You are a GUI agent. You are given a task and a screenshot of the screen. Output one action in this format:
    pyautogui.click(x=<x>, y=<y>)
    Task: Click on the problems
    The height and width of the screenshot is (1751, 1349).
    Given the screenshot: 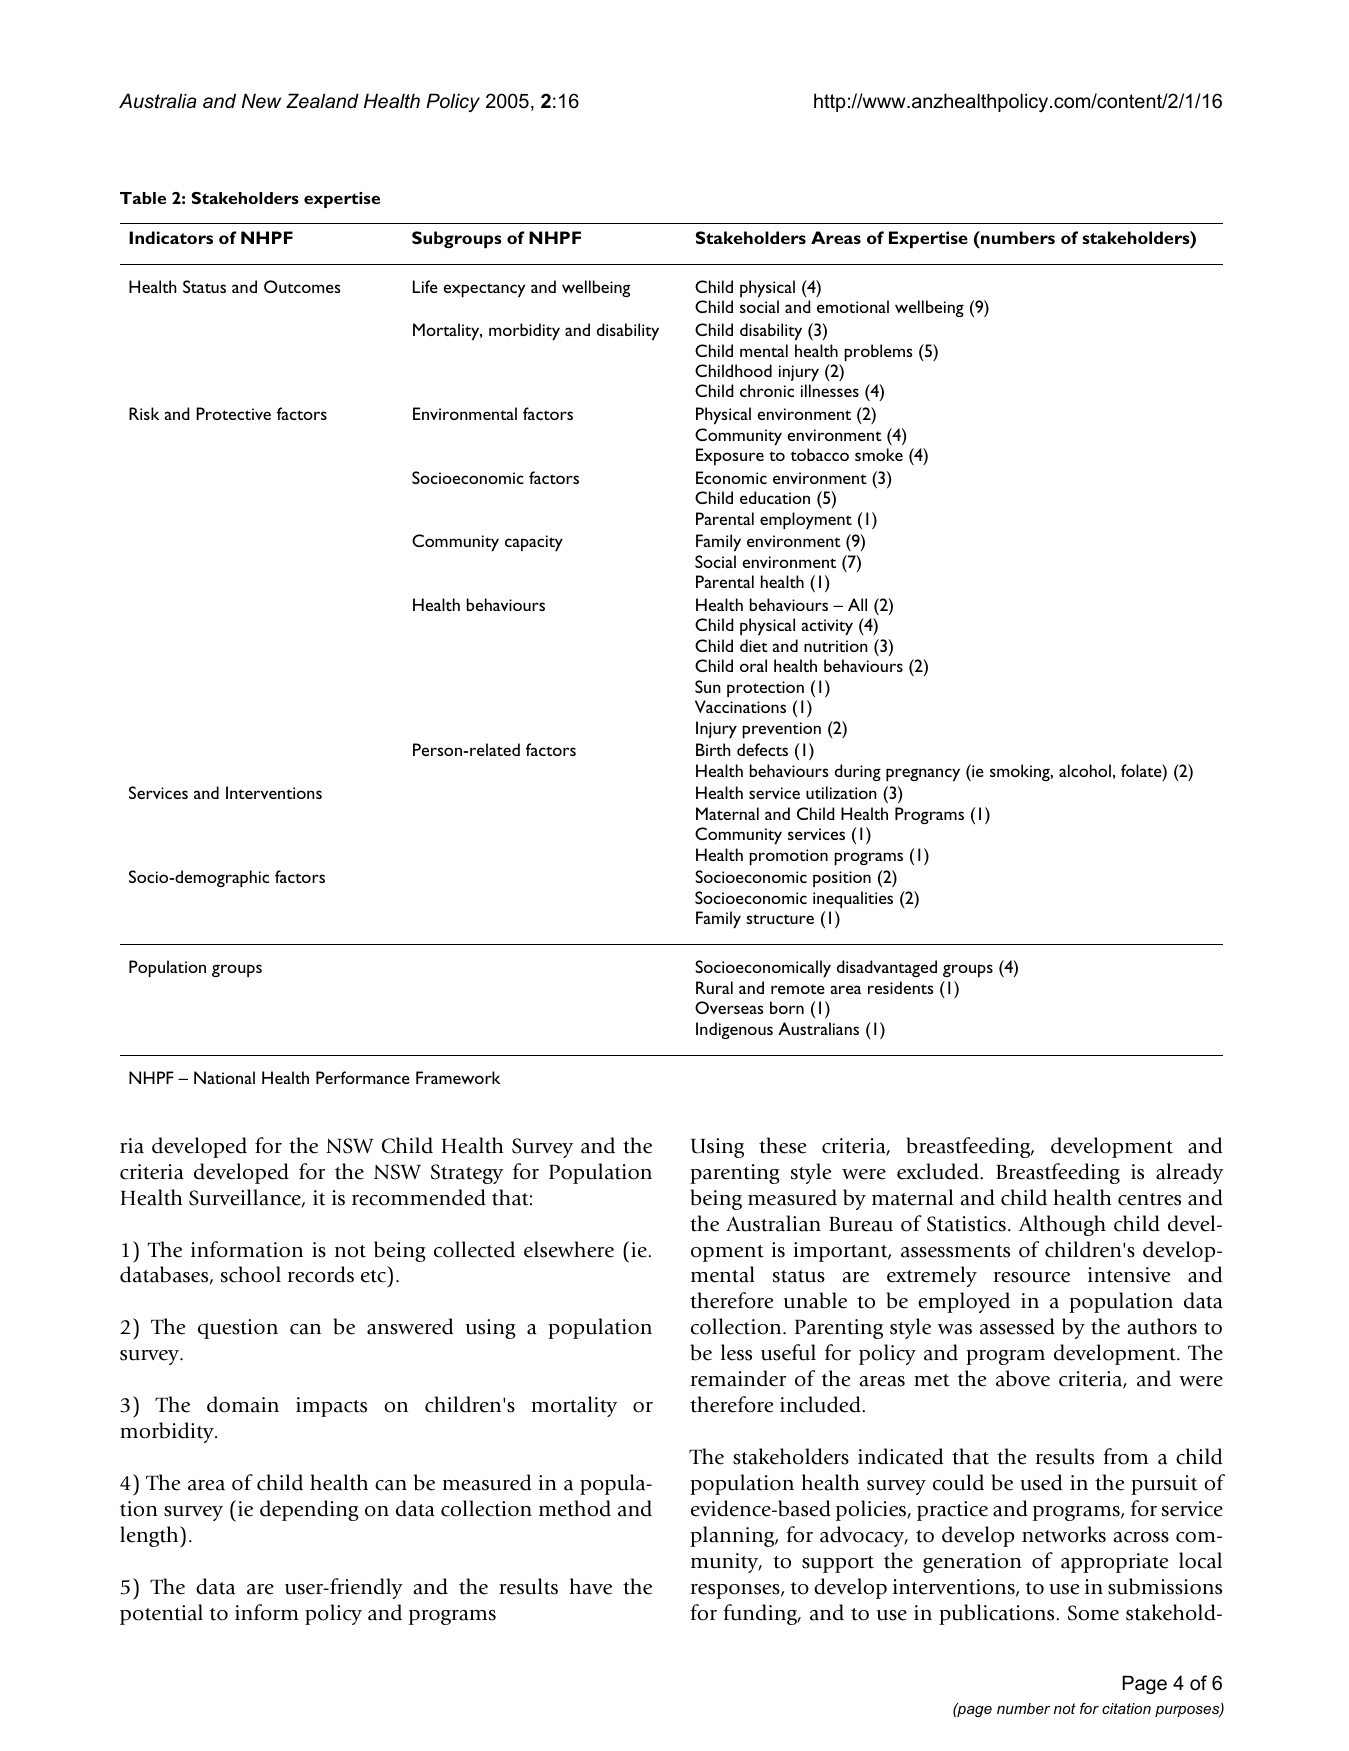 What is the action you would take?
    pyautogui.click(x=878, y=352)
